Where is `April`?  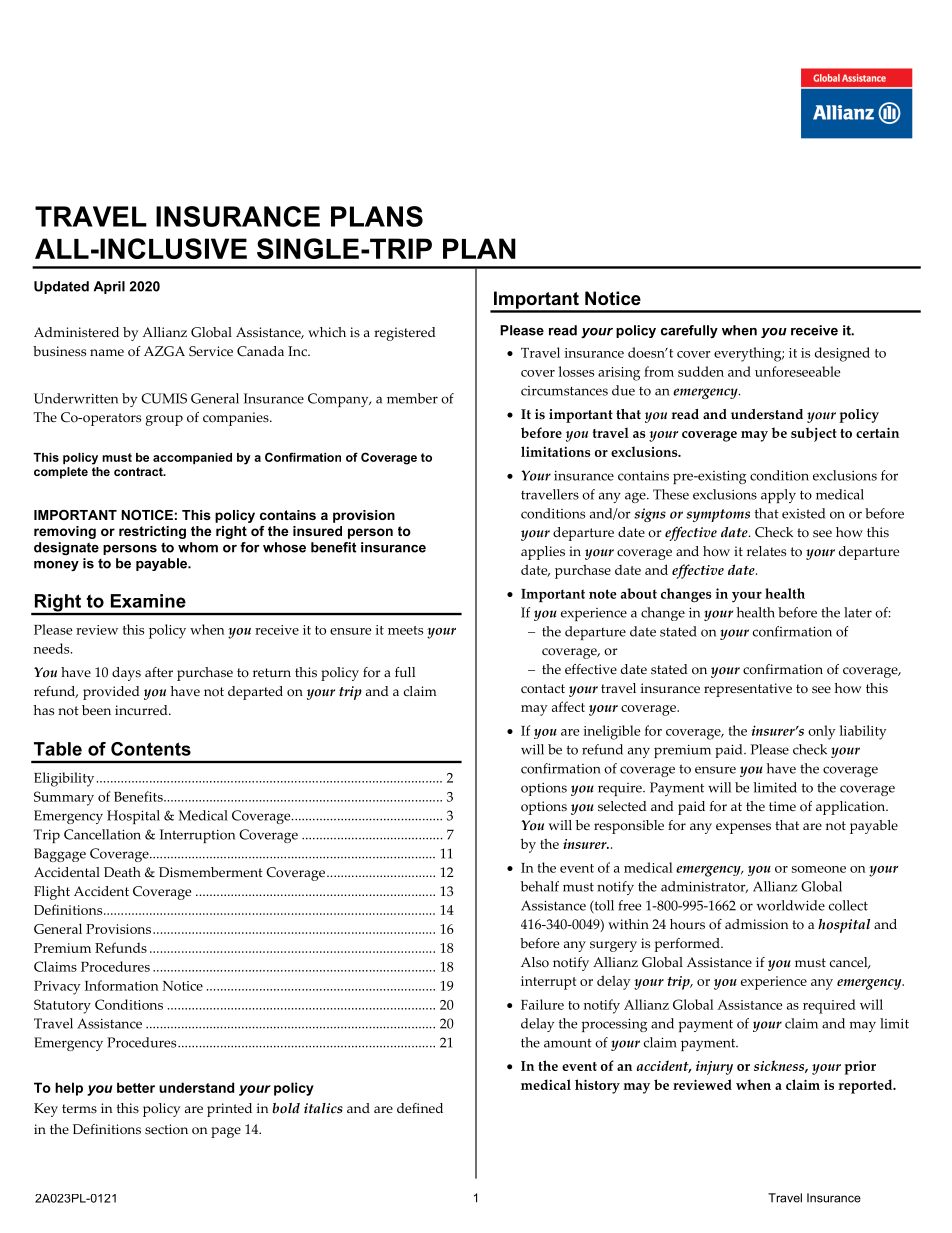
April is located at coordinates (109, 287).
